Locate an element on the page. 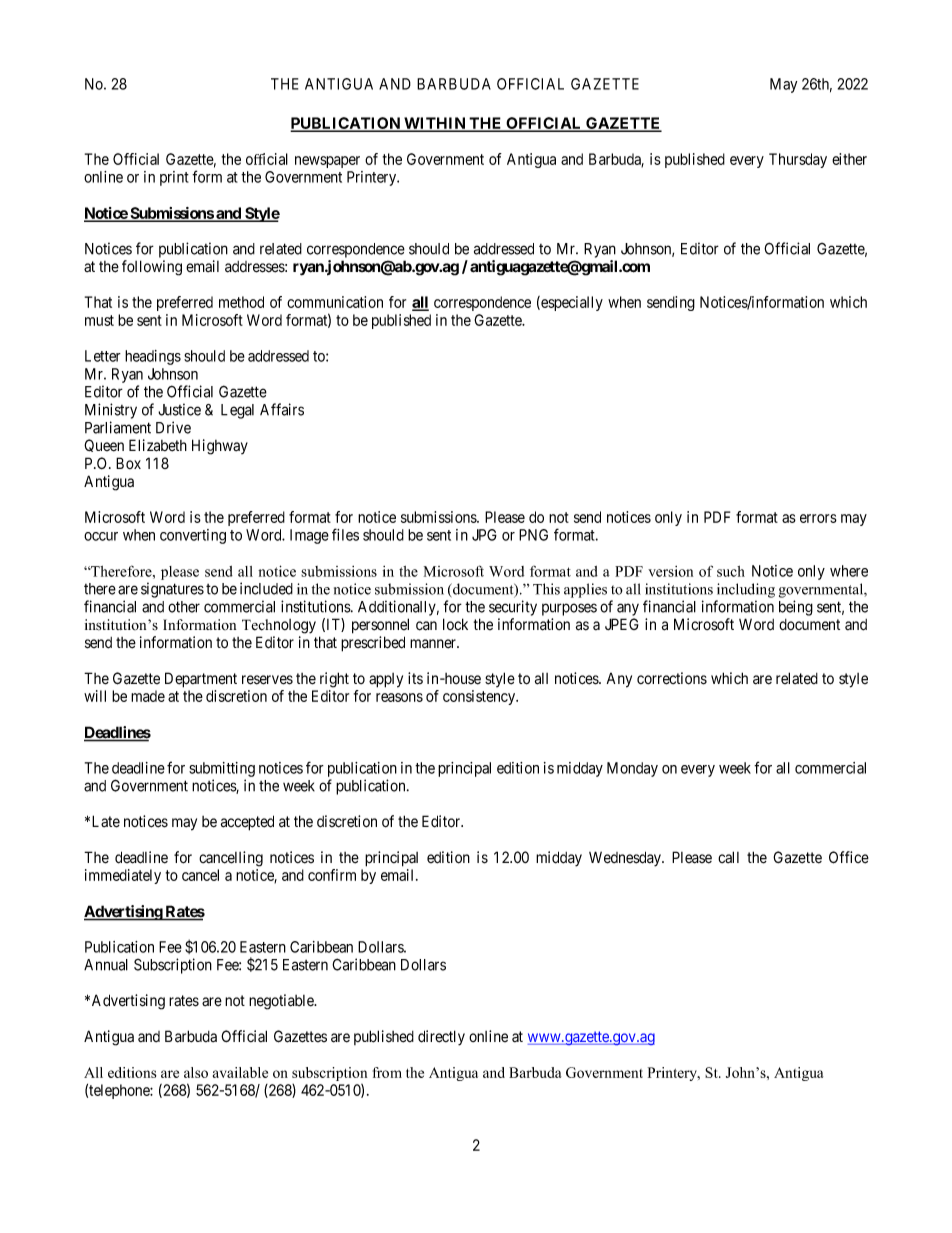 This document has width=952, height=1233. directly is located at coordinates (441, 1038).
